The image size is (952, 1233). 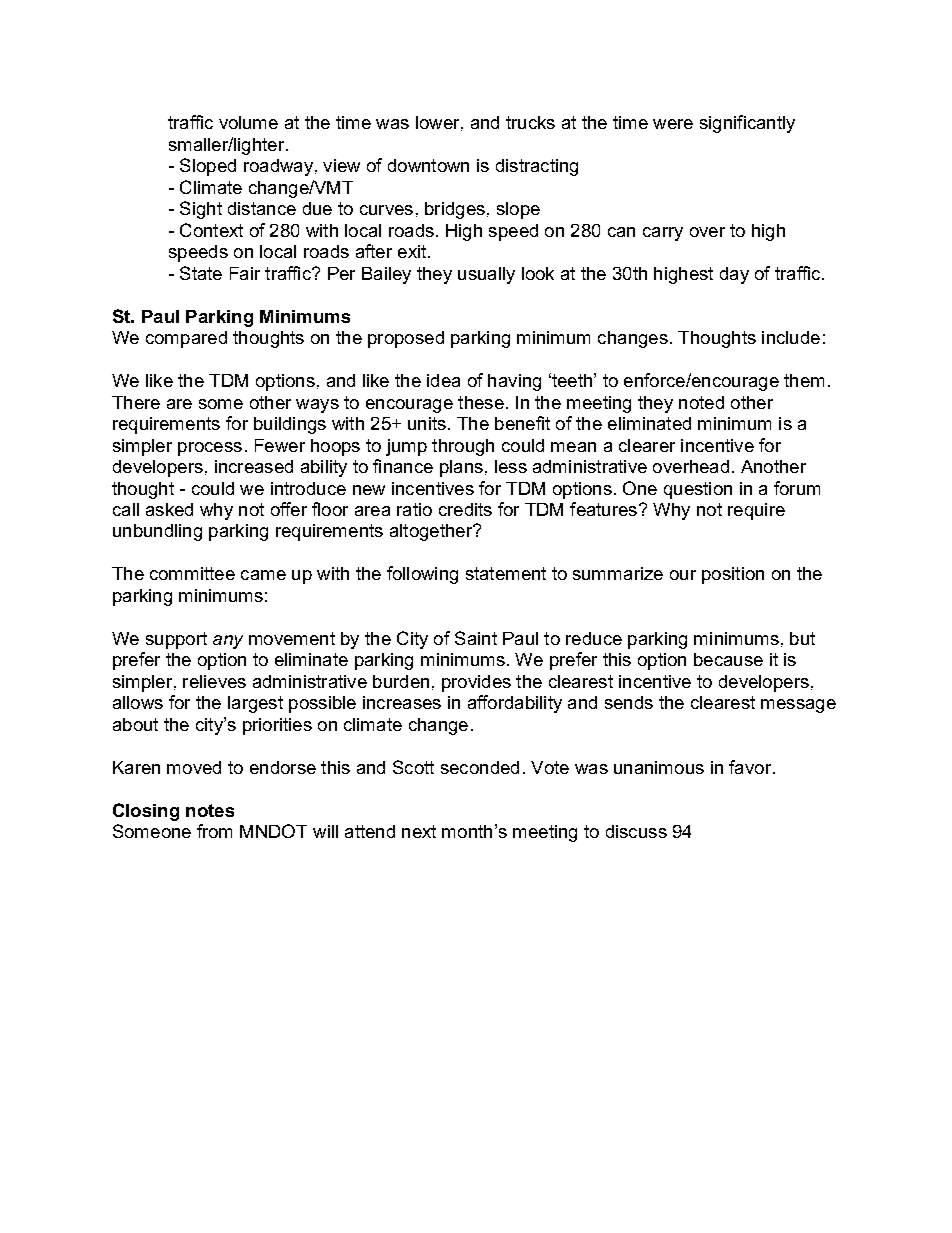 What do you see at coordinates (733, 575) in the screenshot?
I see `position` at bounding box center [733, 575].
